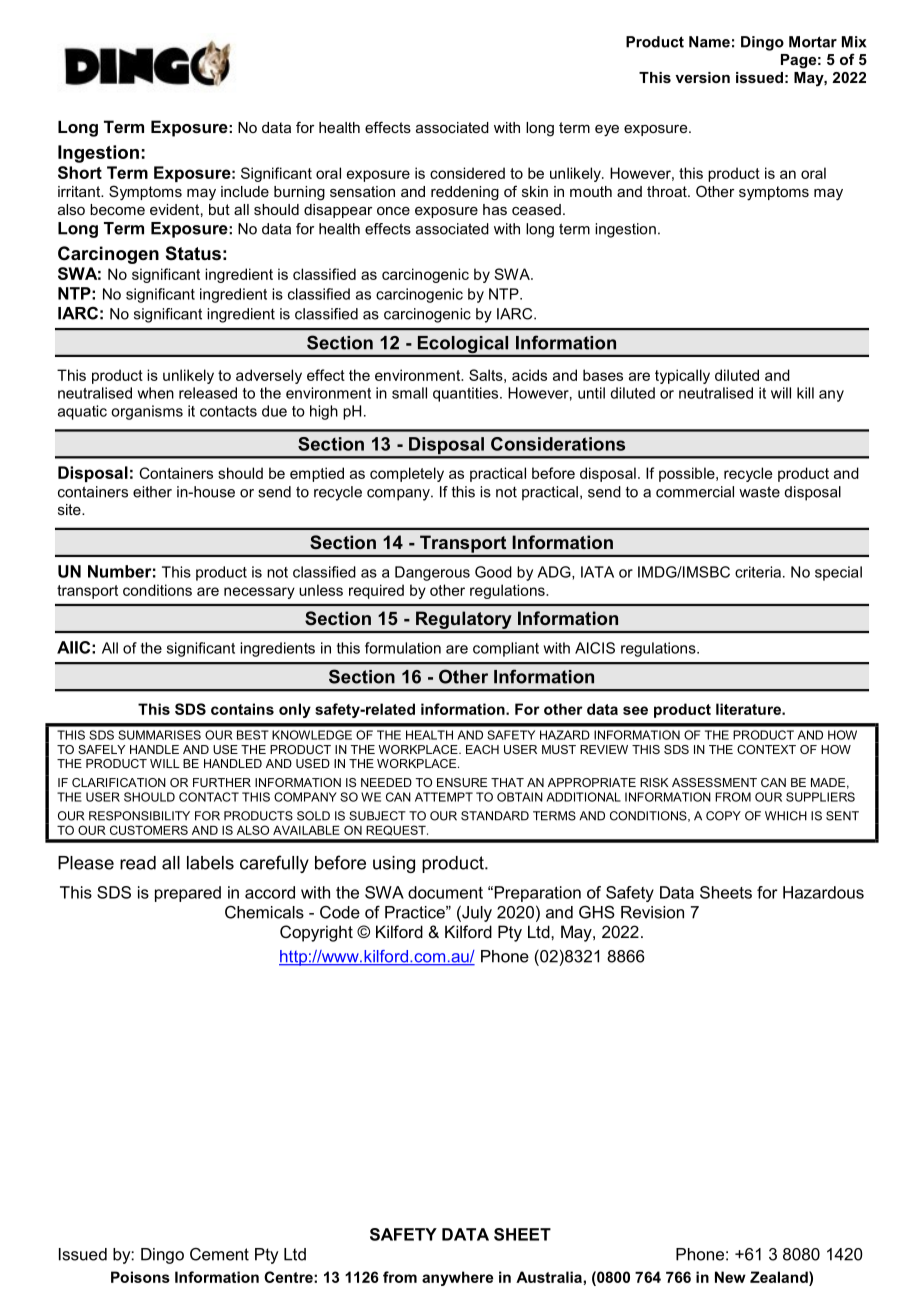 The image size is (924, 1308). I want to click on considered, so click(467, 173).
